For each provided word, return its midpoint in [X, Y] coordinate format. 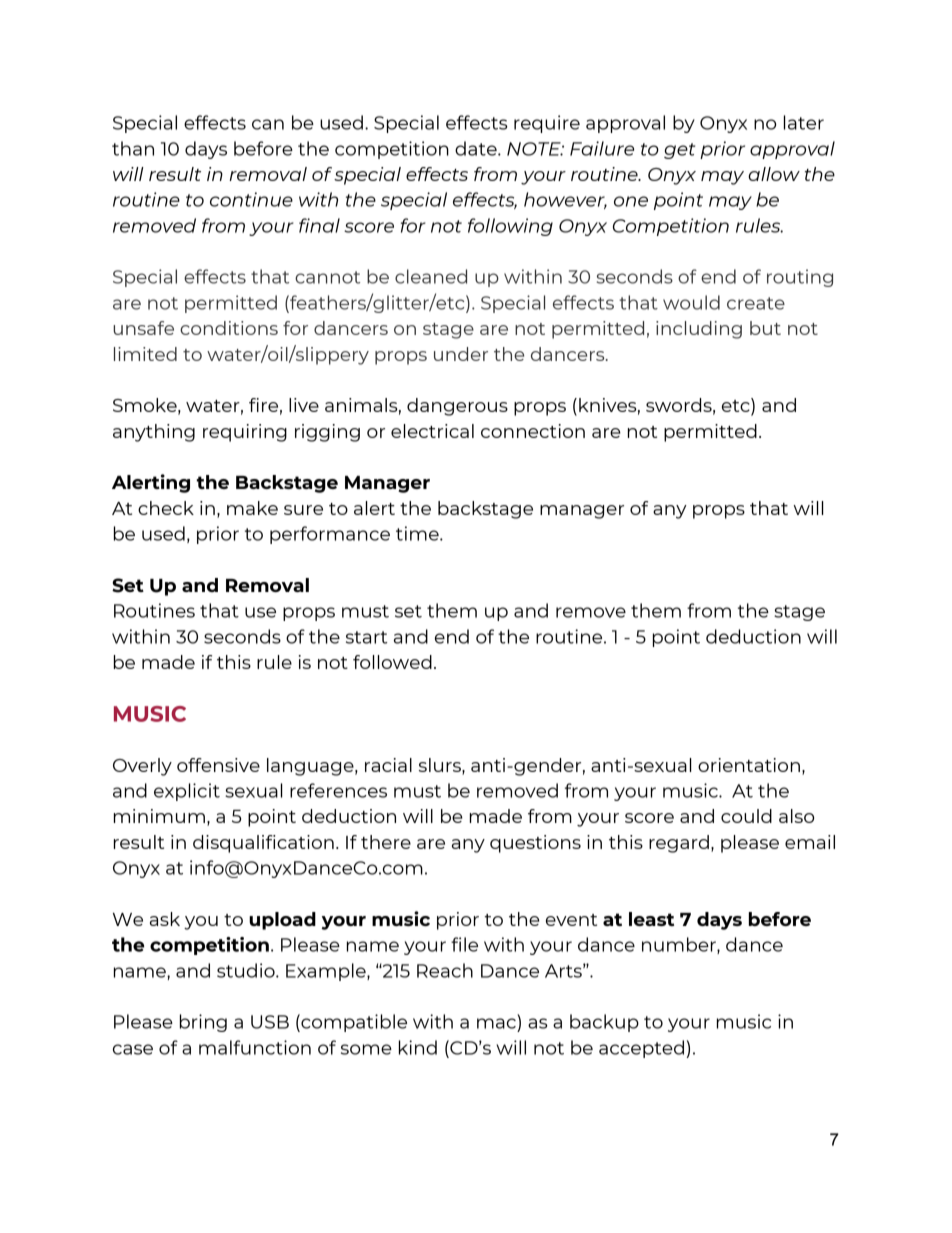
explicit [187, 792]
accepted [643, 1049]
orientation [749, 765]
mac [496, 1023]
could [746, 816]
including [699, 330]
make [252, 508]
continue [251, 199]
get [679, 151]
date [477, 148]
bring [203, 1023]
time [418, 533]
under [461, 354]
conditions [229, 328]
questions [535, 844]
